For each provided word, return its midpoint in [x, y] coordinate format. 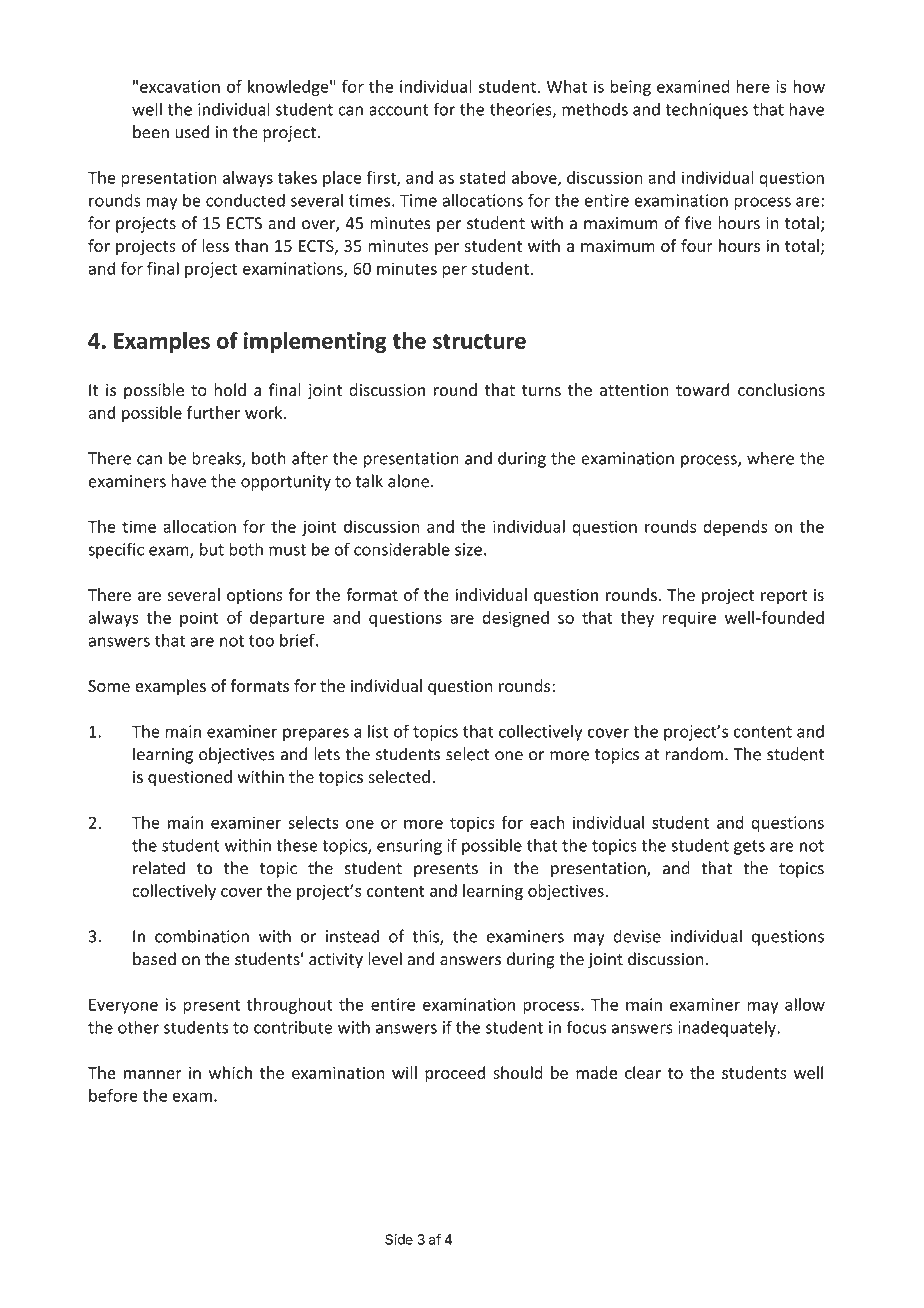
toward [702, 389]
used [192, 132]
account [399, 110]
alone [408, 481]
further [213, 412]
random [694, 754]
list [378, 731]
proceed [455, 1074]
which [230, 1072]
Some [109, 686]
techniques [706, 110]
